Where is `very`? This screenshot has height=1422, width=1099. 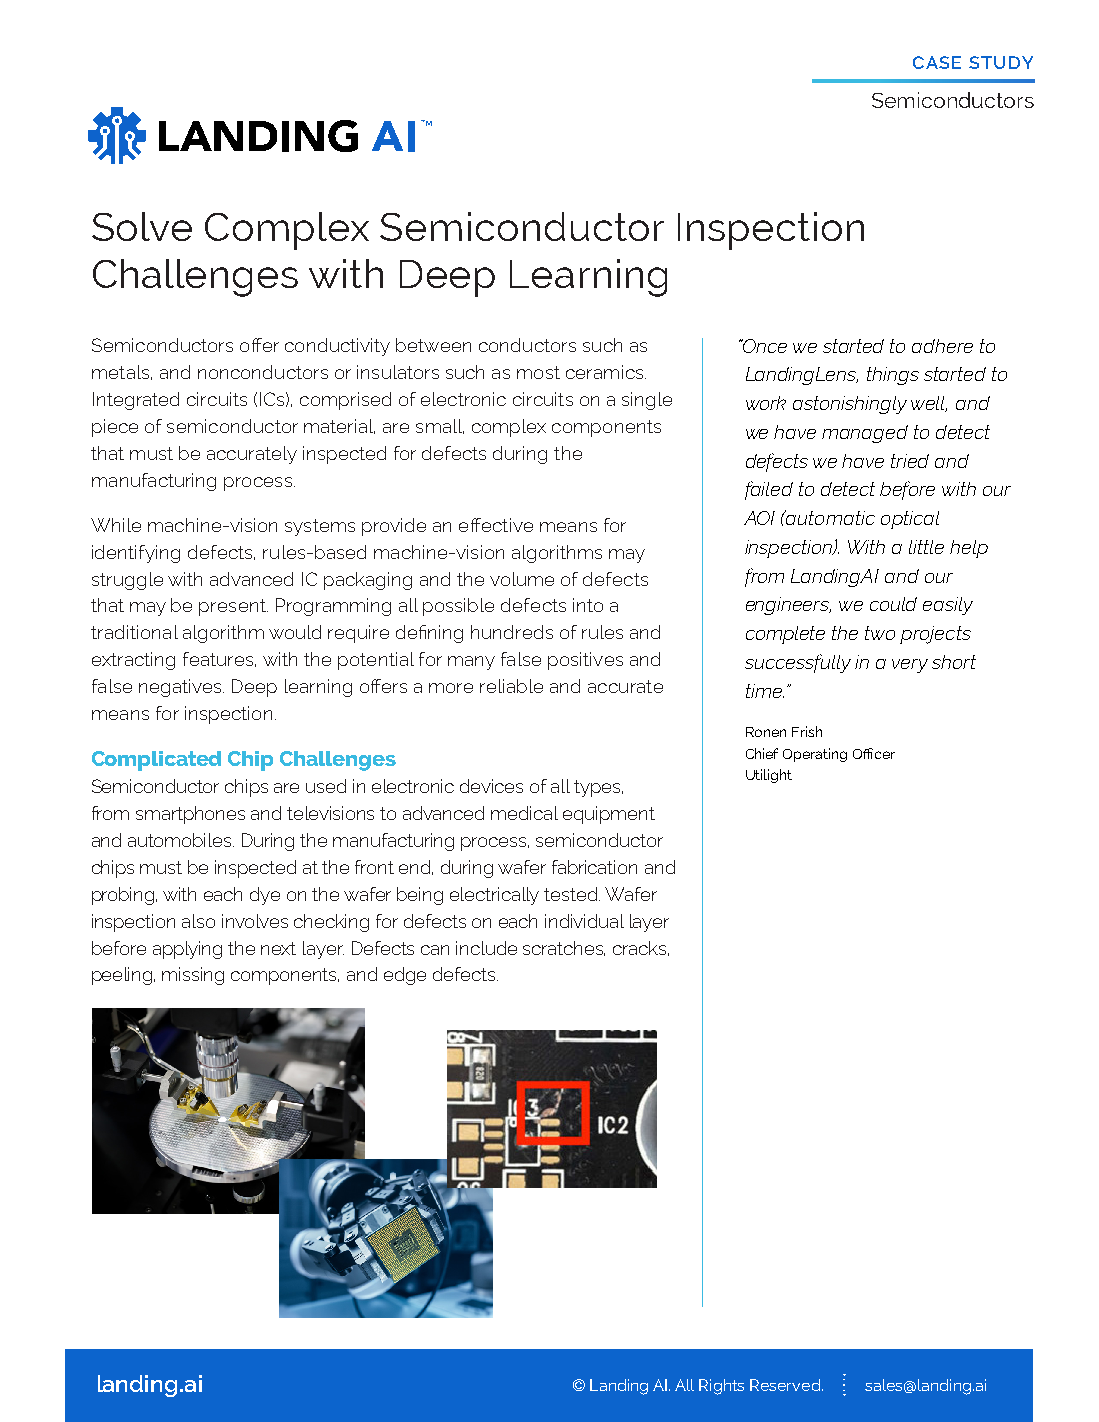 very is located at coordinates (910, 666).
